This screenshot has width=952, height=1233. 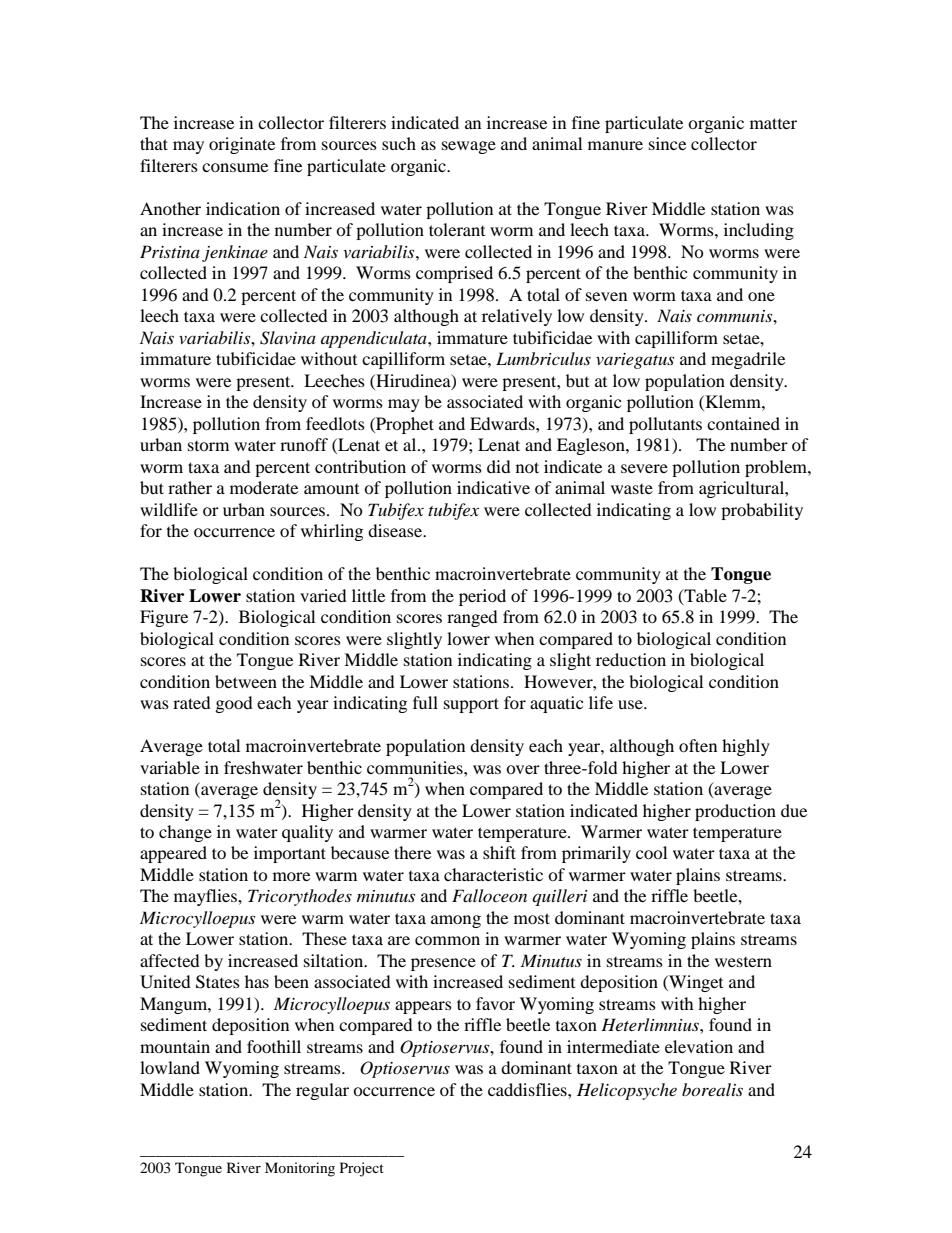 What do you see at coordinates (235, 167) in the screenshot?
I see `consume` at bounding box center [235, 167].
